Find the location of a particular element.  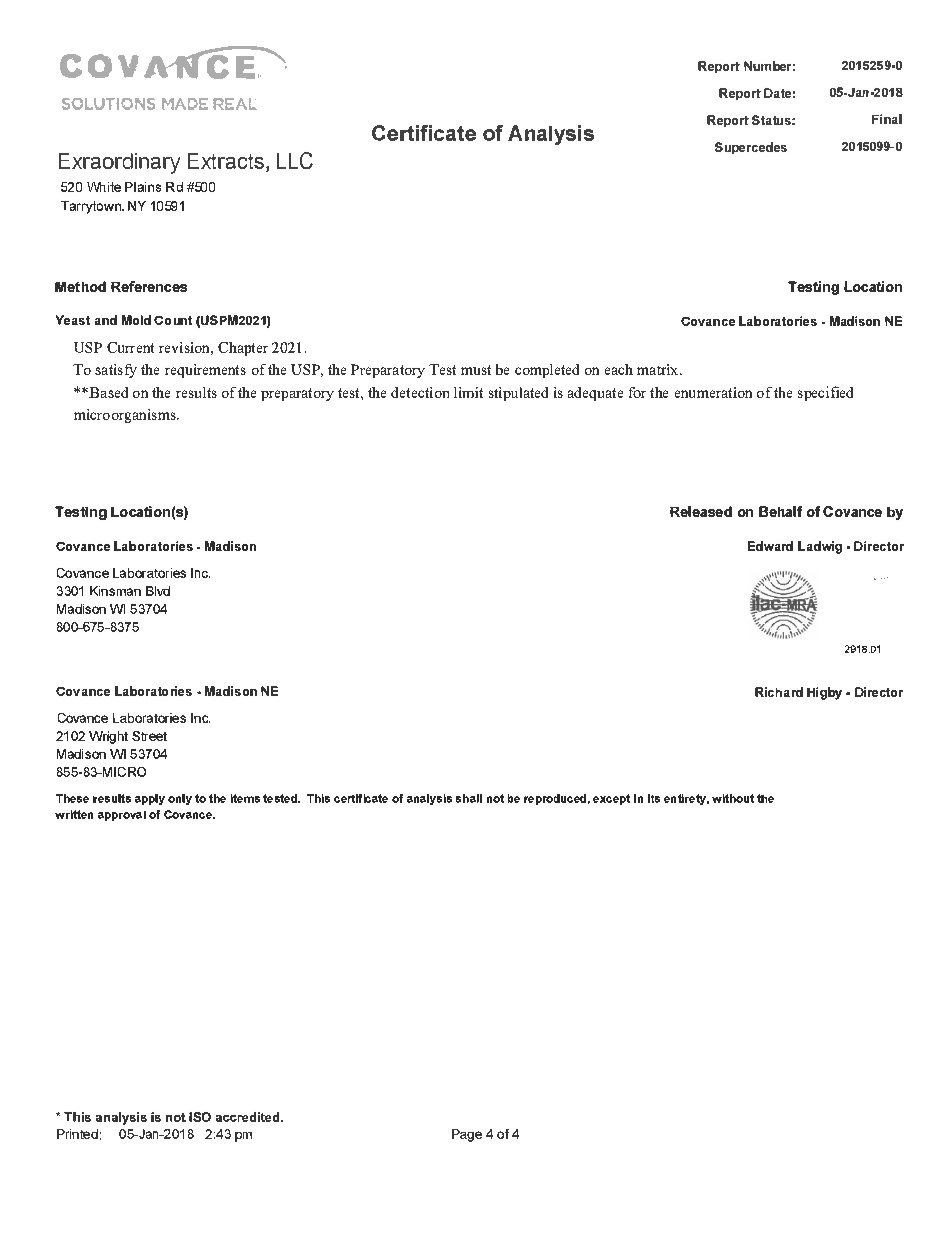

without is located at coordinates (733, 798).
